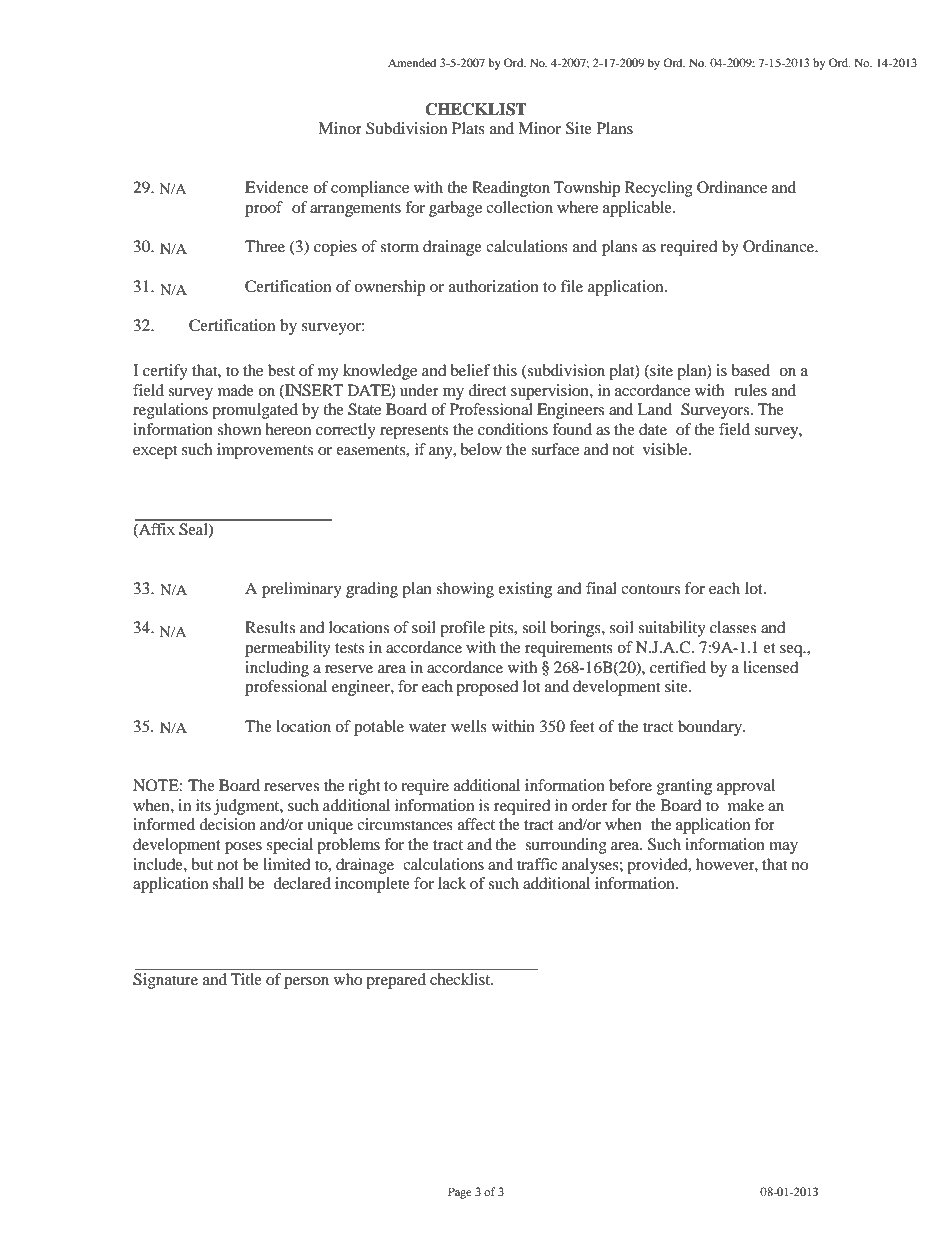 This screenshot has width=952, height=1233. What do you see at coordinates (265, 246) in the screenshot?
I see `Three` at bounding box center [265, 246].
